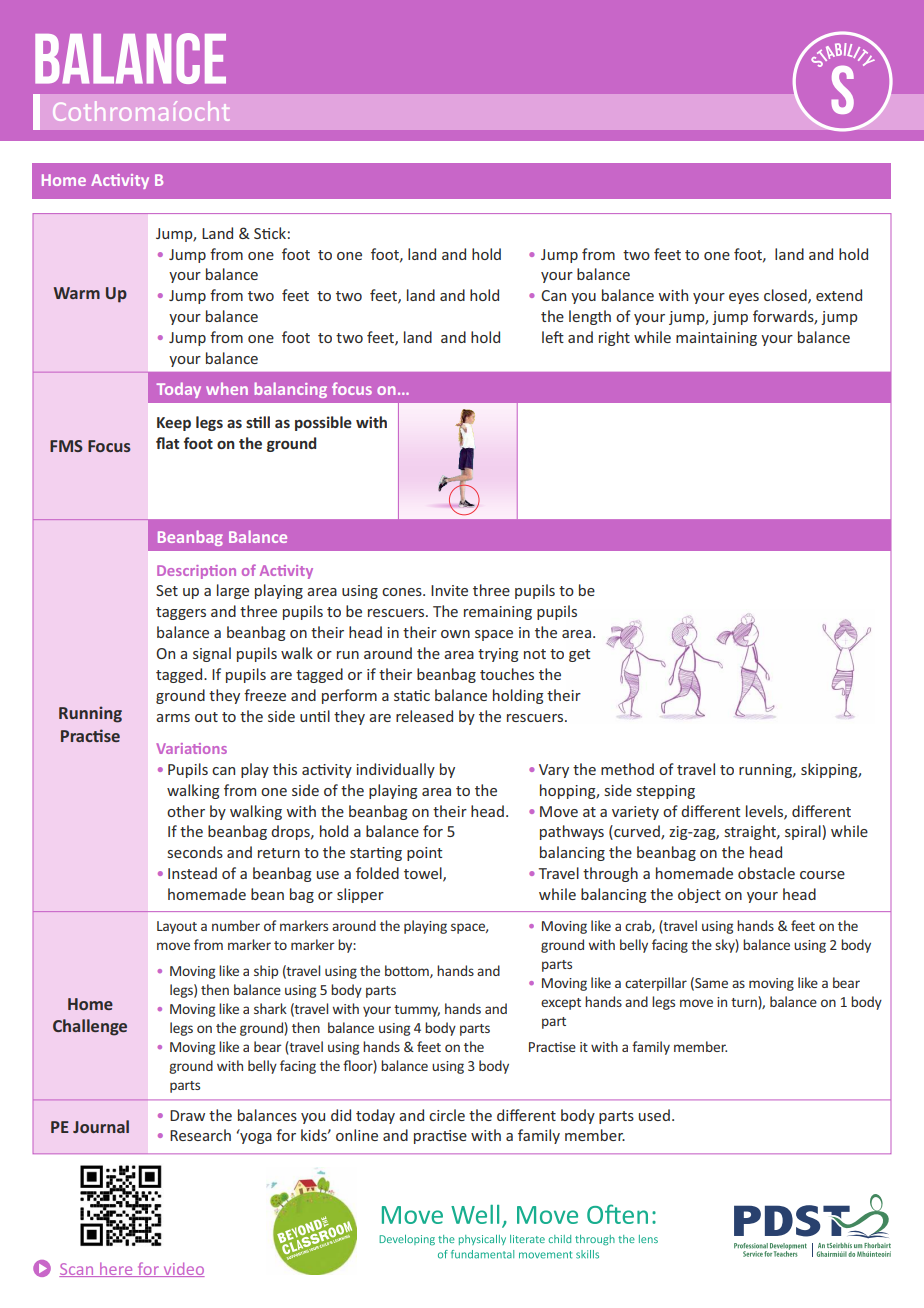  Describe the element at coordinates (77, 293) in the screenshot. I see `Warm` at that location.
